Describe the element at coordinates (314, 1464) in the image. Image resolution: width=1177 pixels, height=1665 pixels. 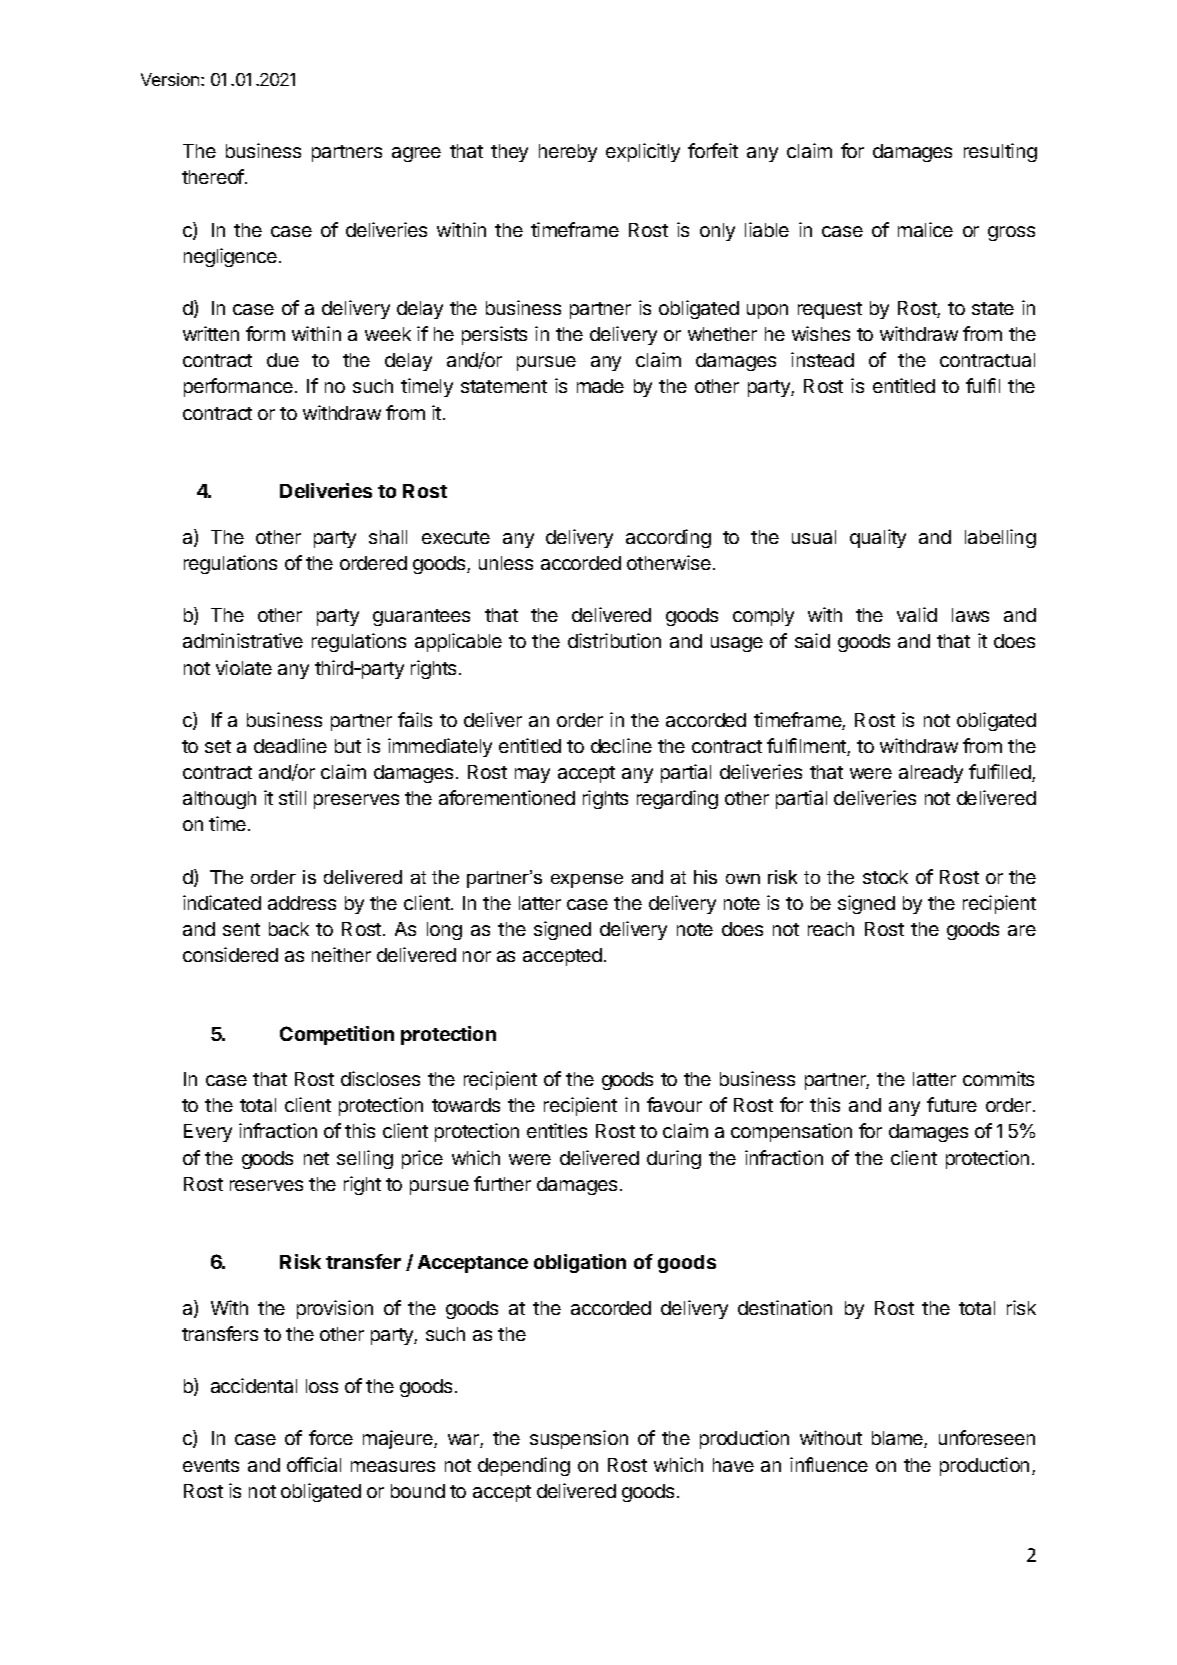
I see `official` at that location.
